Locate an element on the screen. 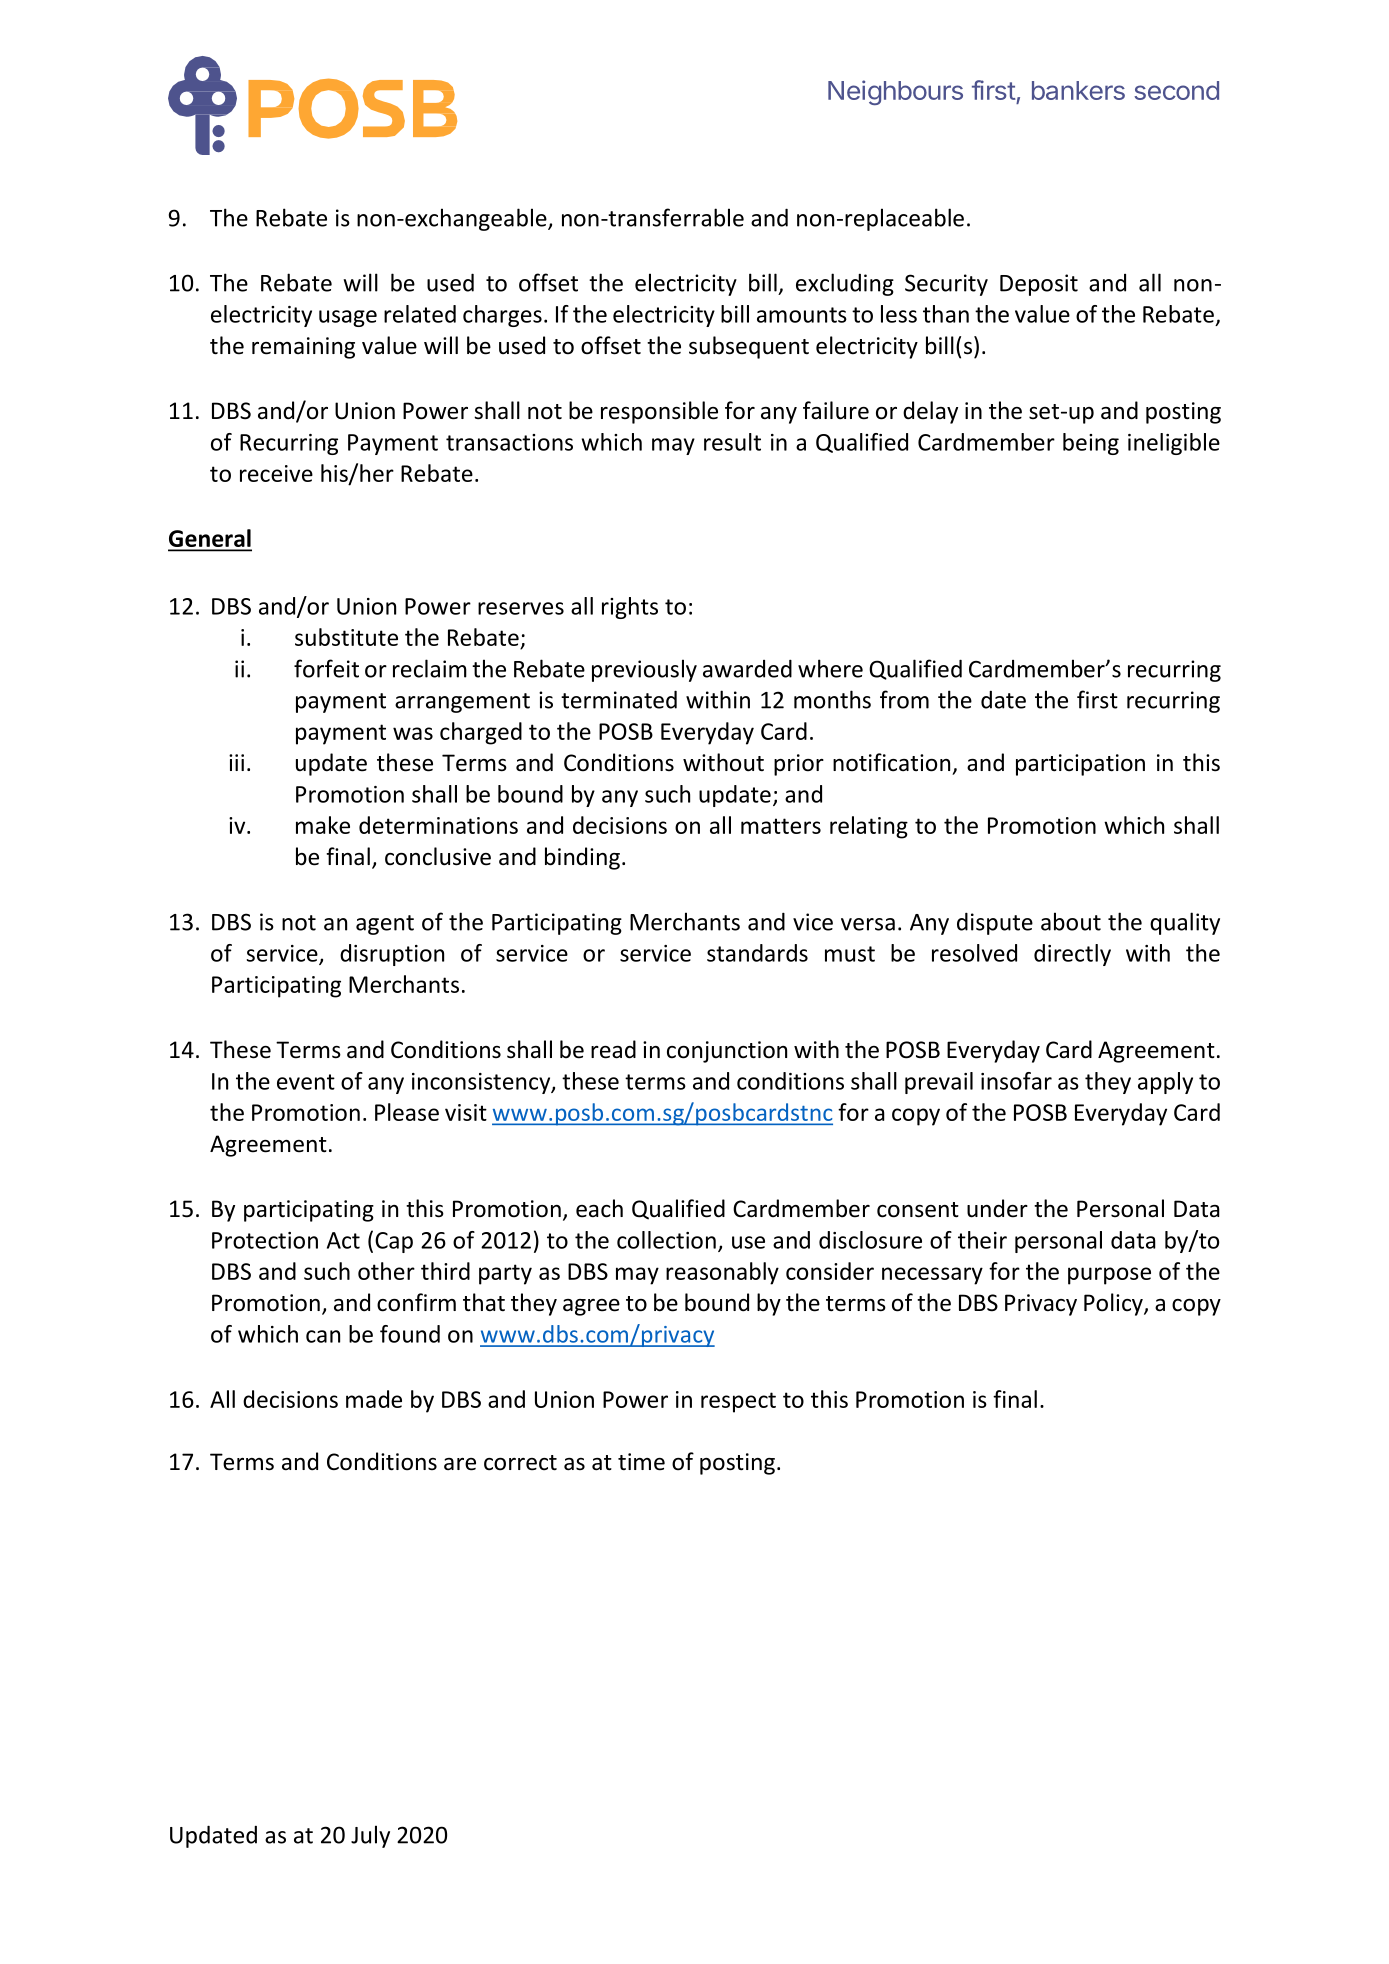 The height and width of the screenshot is (1964, 1389). standards is located at coordinates (757, 953).
